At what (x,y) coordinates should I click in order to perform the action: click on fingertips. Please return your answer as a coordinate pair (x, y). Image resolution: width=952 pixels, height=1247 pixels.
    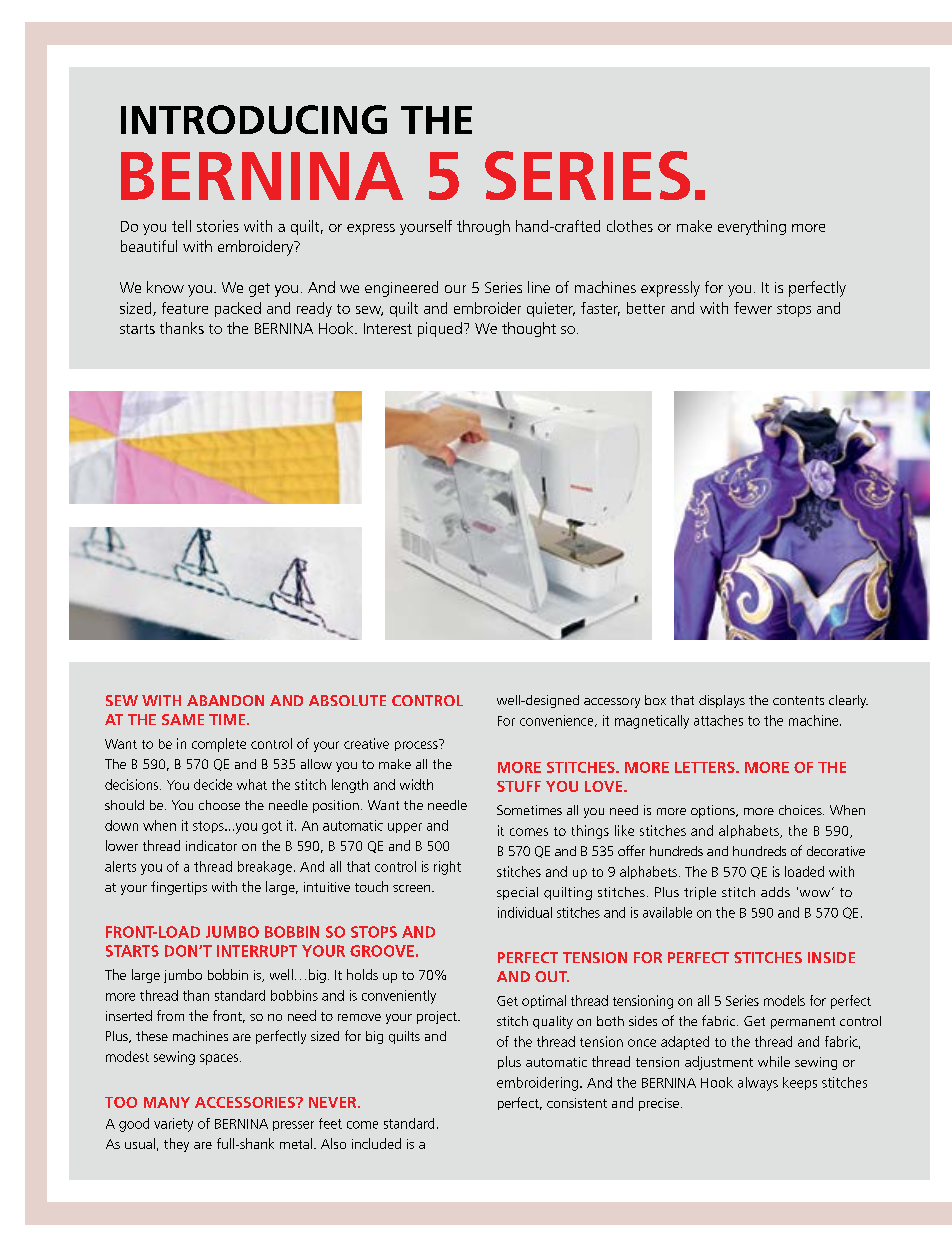
    Looking at the image, I should click on (179, 888).
